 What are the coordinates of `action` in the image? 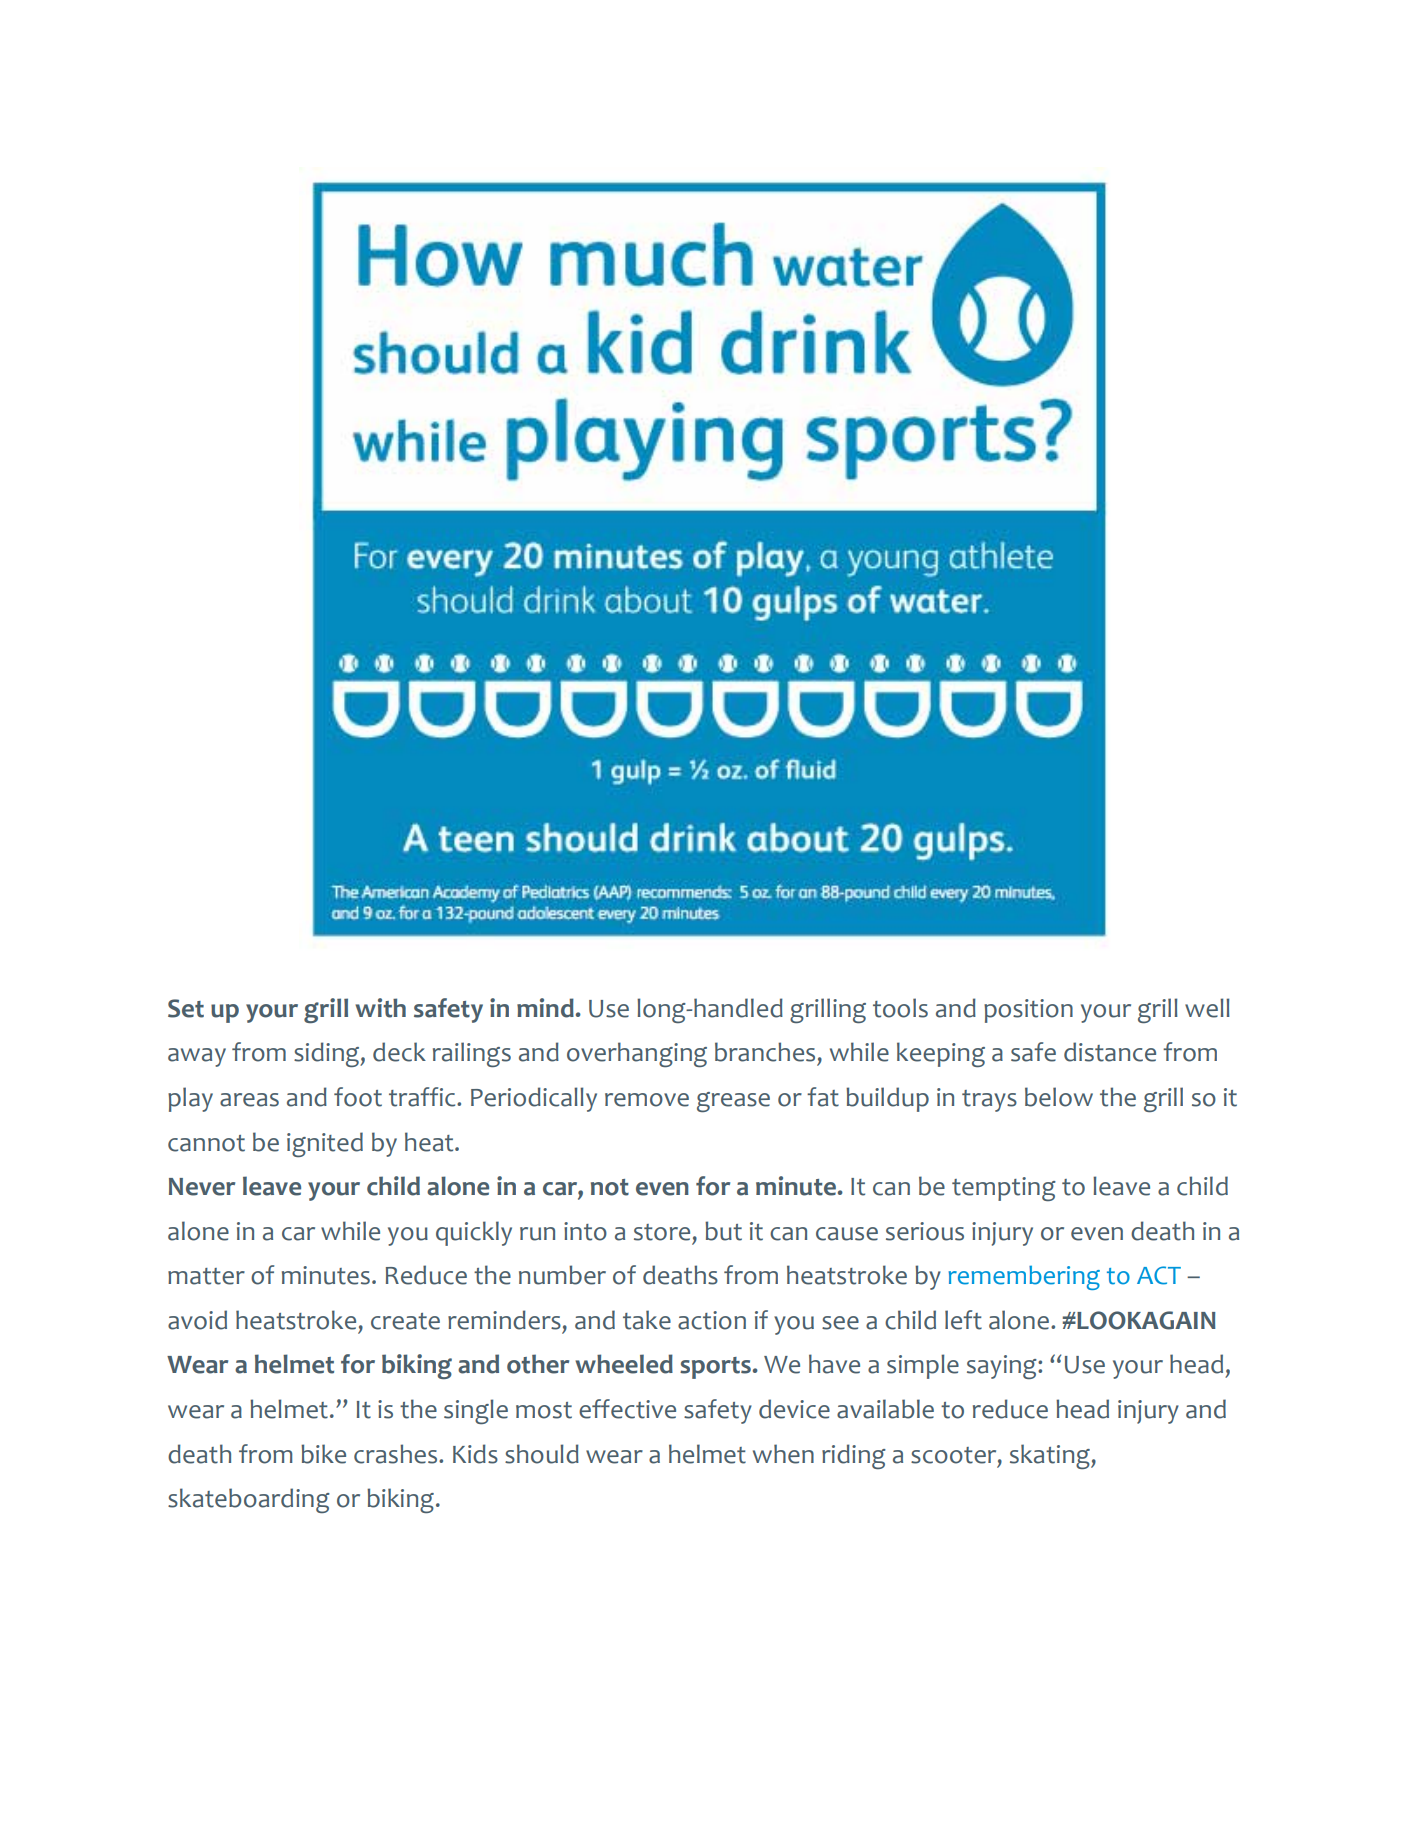 It's located at (712, 1320).
